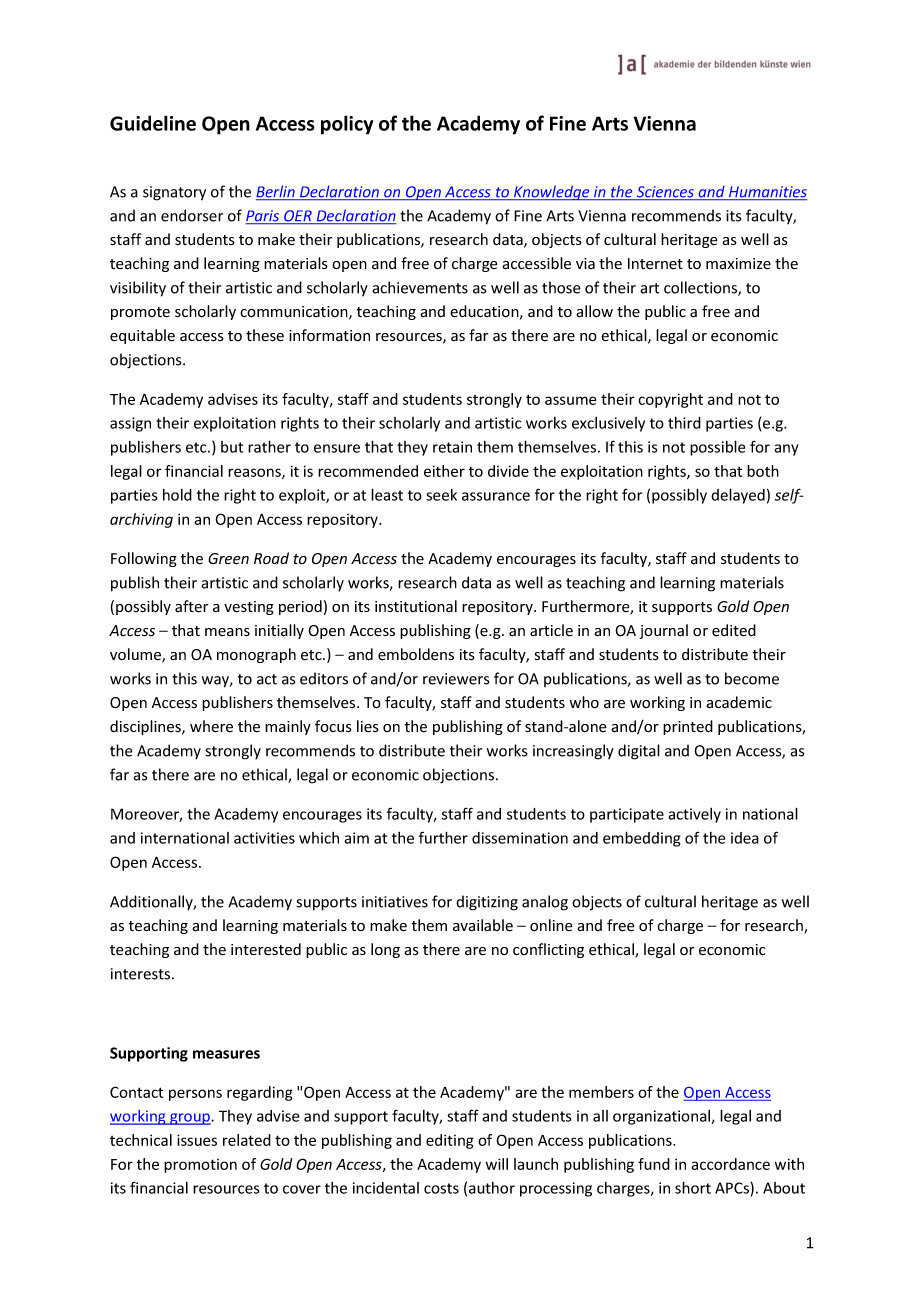  What do you see at coordinates (684, 423) in the document?
I see `third` at bounding box center [684, 423].
